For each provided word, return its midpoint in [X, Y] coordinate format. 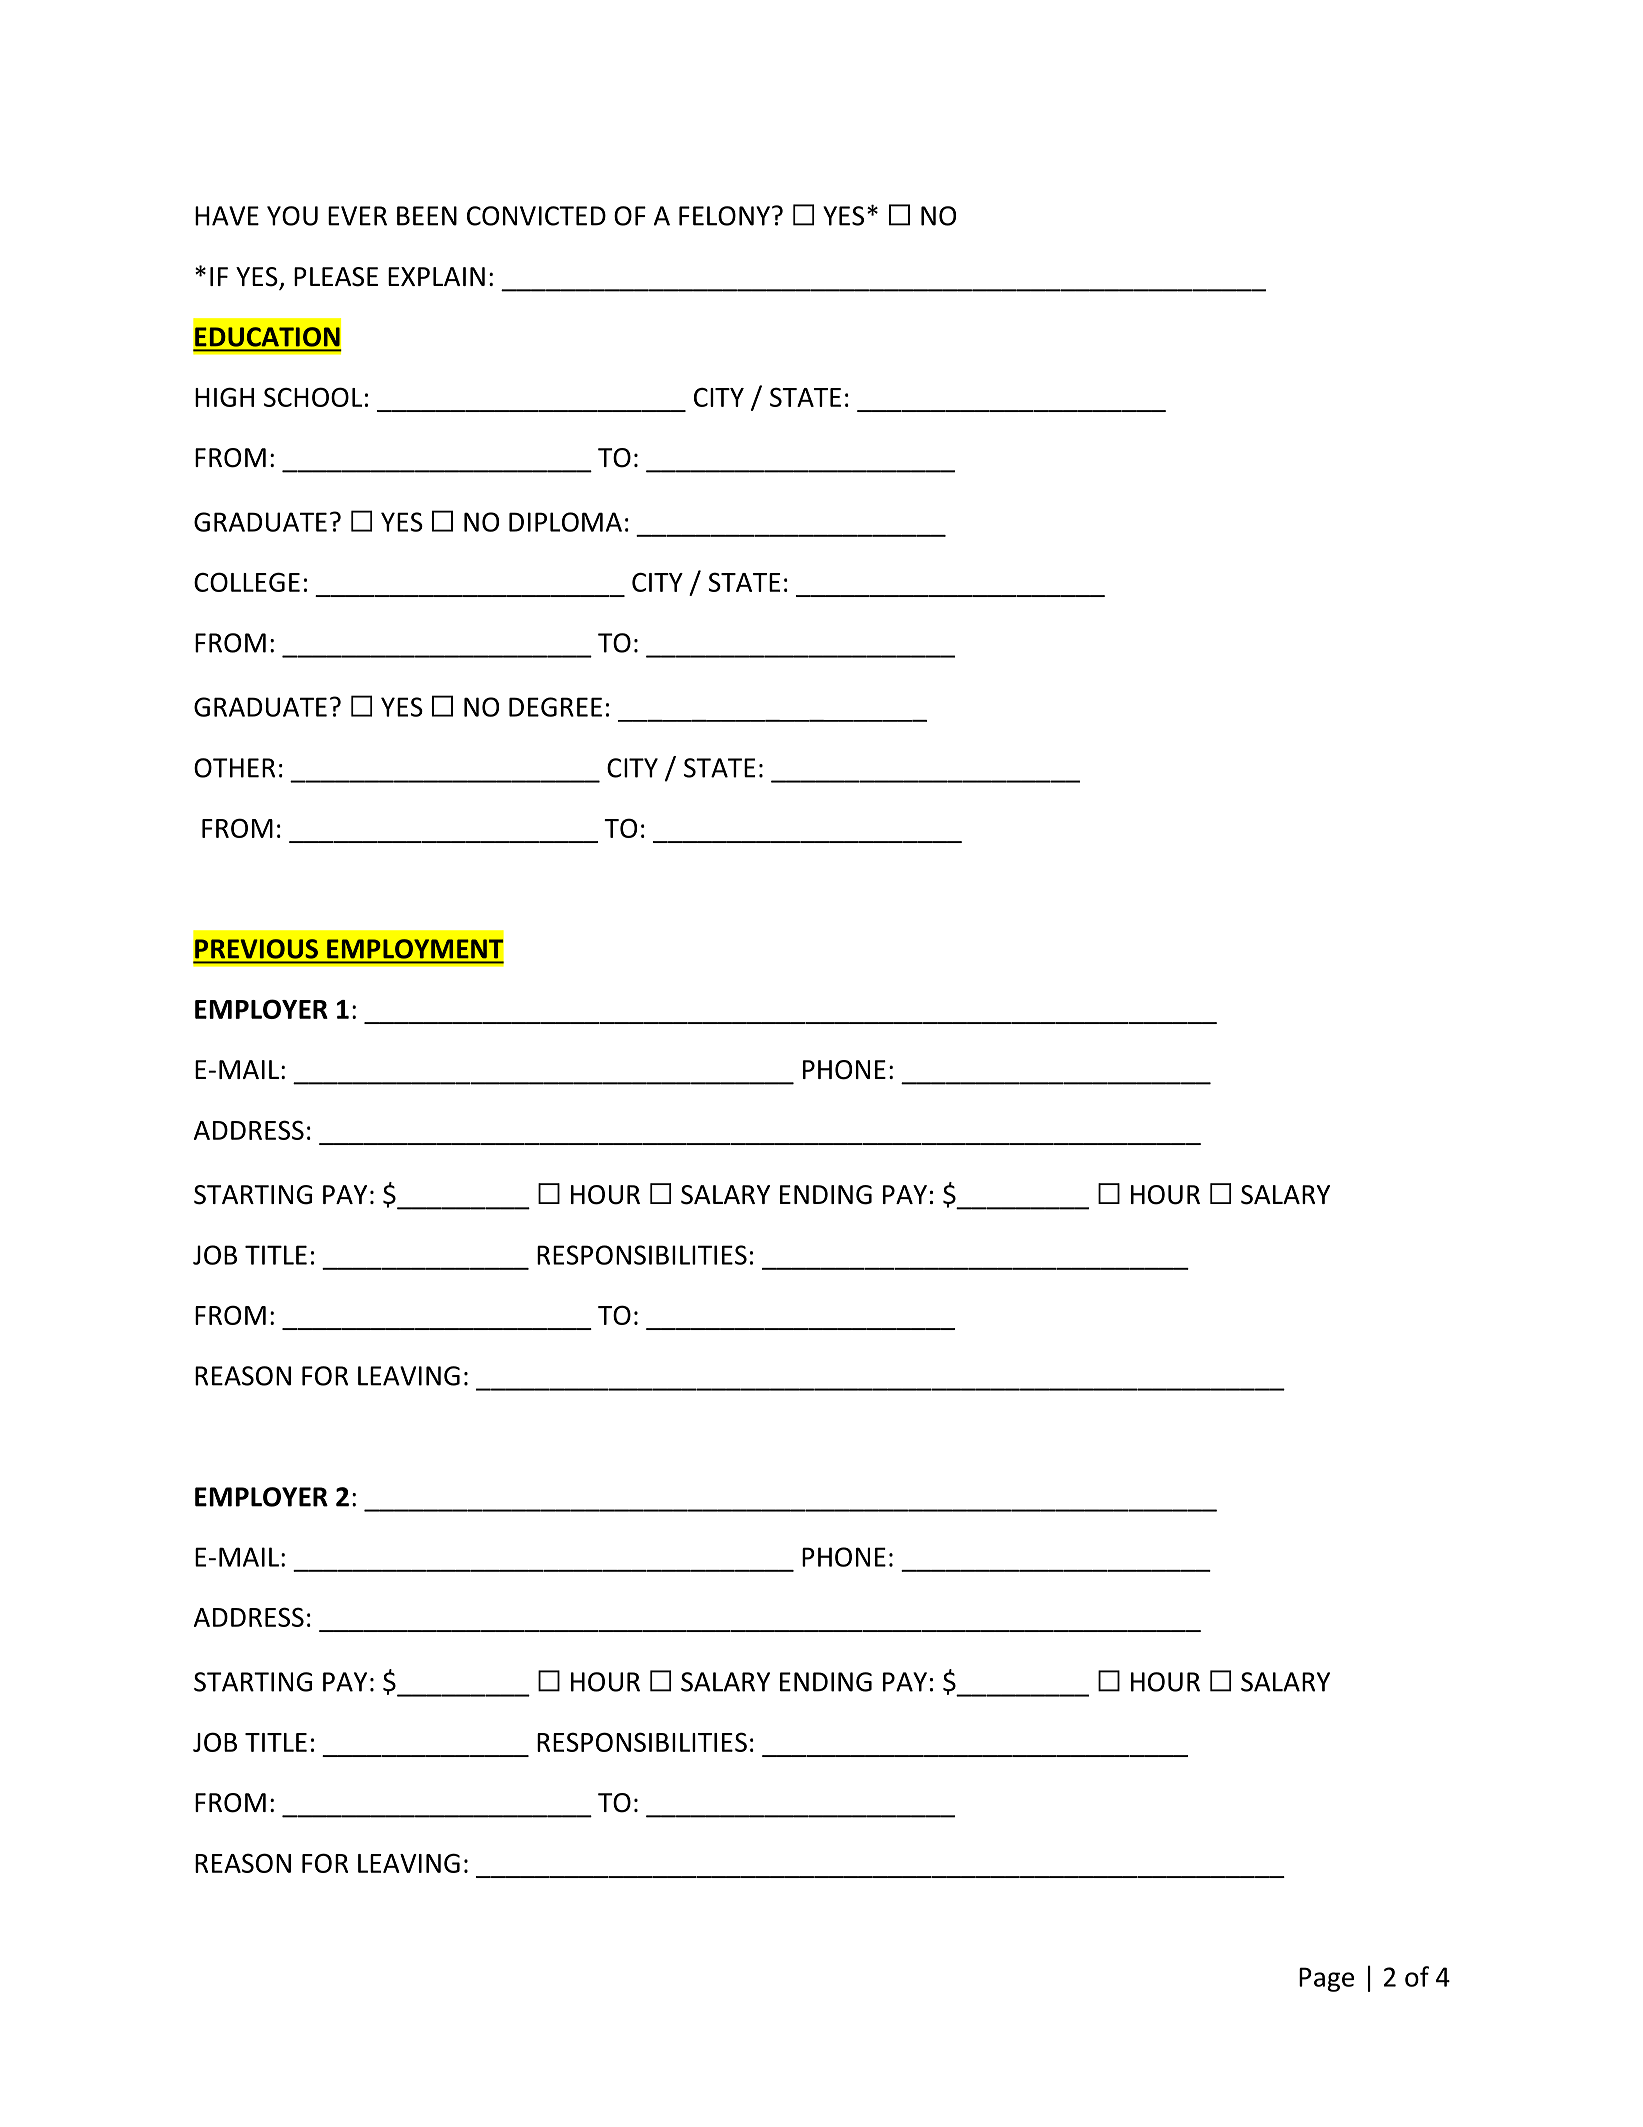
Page [1326, 1979]
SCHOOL [313, 397]
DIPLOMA [565, 522]
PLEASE [336, 277]
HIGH [224, 397]
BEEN [427, 216]
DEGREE [555, 707]
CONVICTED [536, 216]
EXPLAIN [436, 276]
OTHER [234, 768]
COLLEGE [247, 582]
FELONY [724, 216]
